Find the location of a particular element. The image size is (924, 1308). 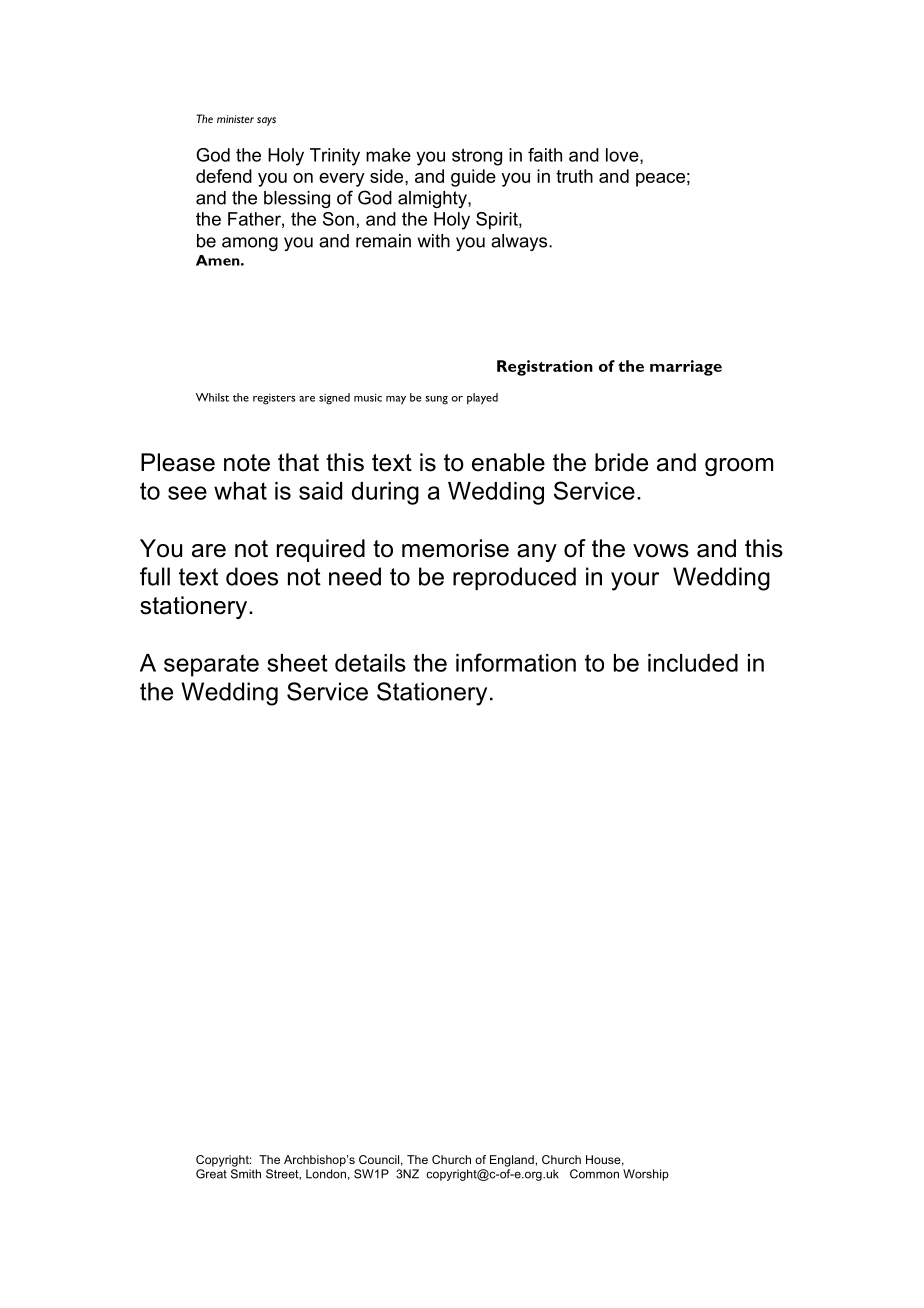

strong is located at coordinates (477, 157).
